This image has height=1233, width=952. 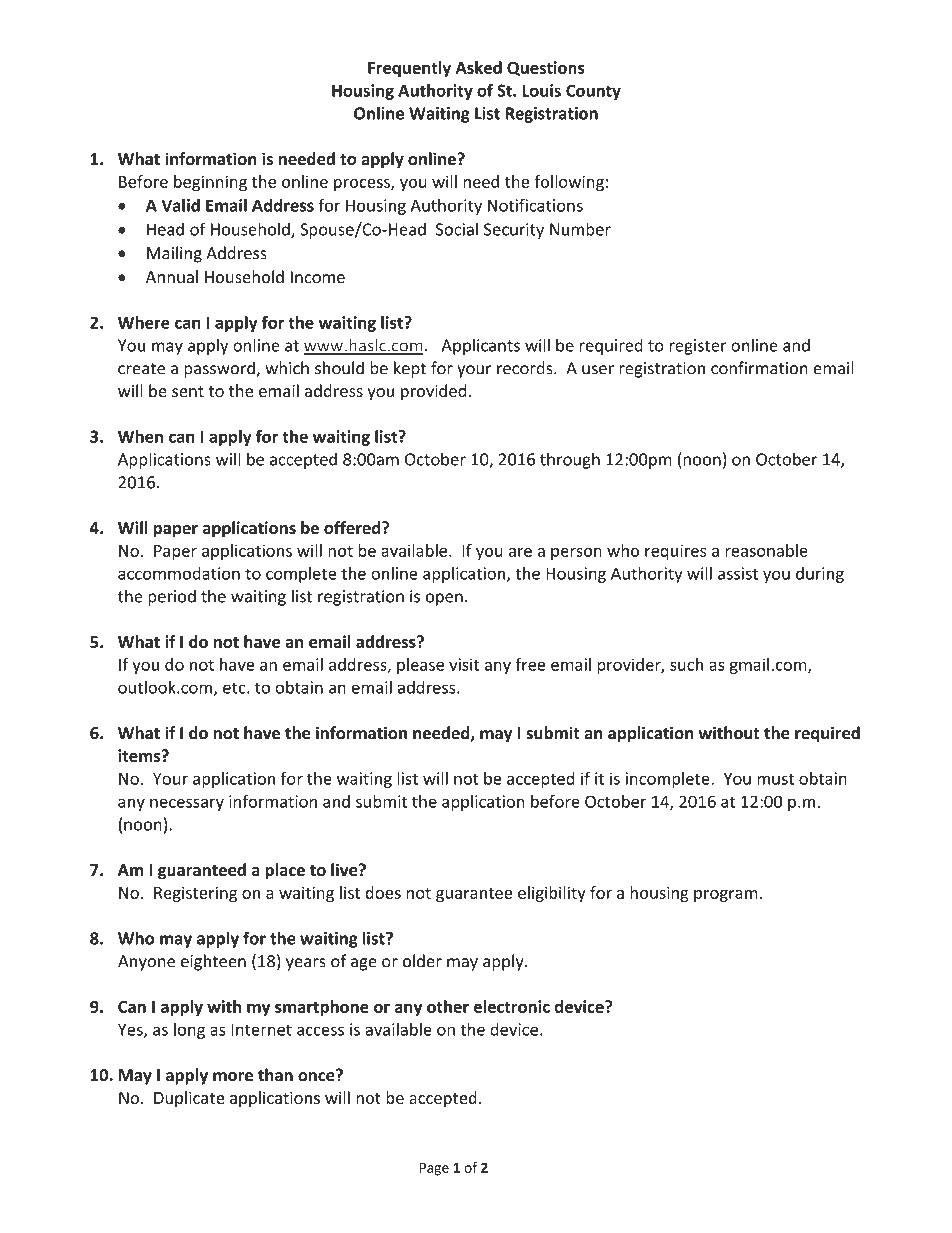 What do you see at coordinates (433, 392) in the image?
I see `provided` at bounding box center [433, 392].
